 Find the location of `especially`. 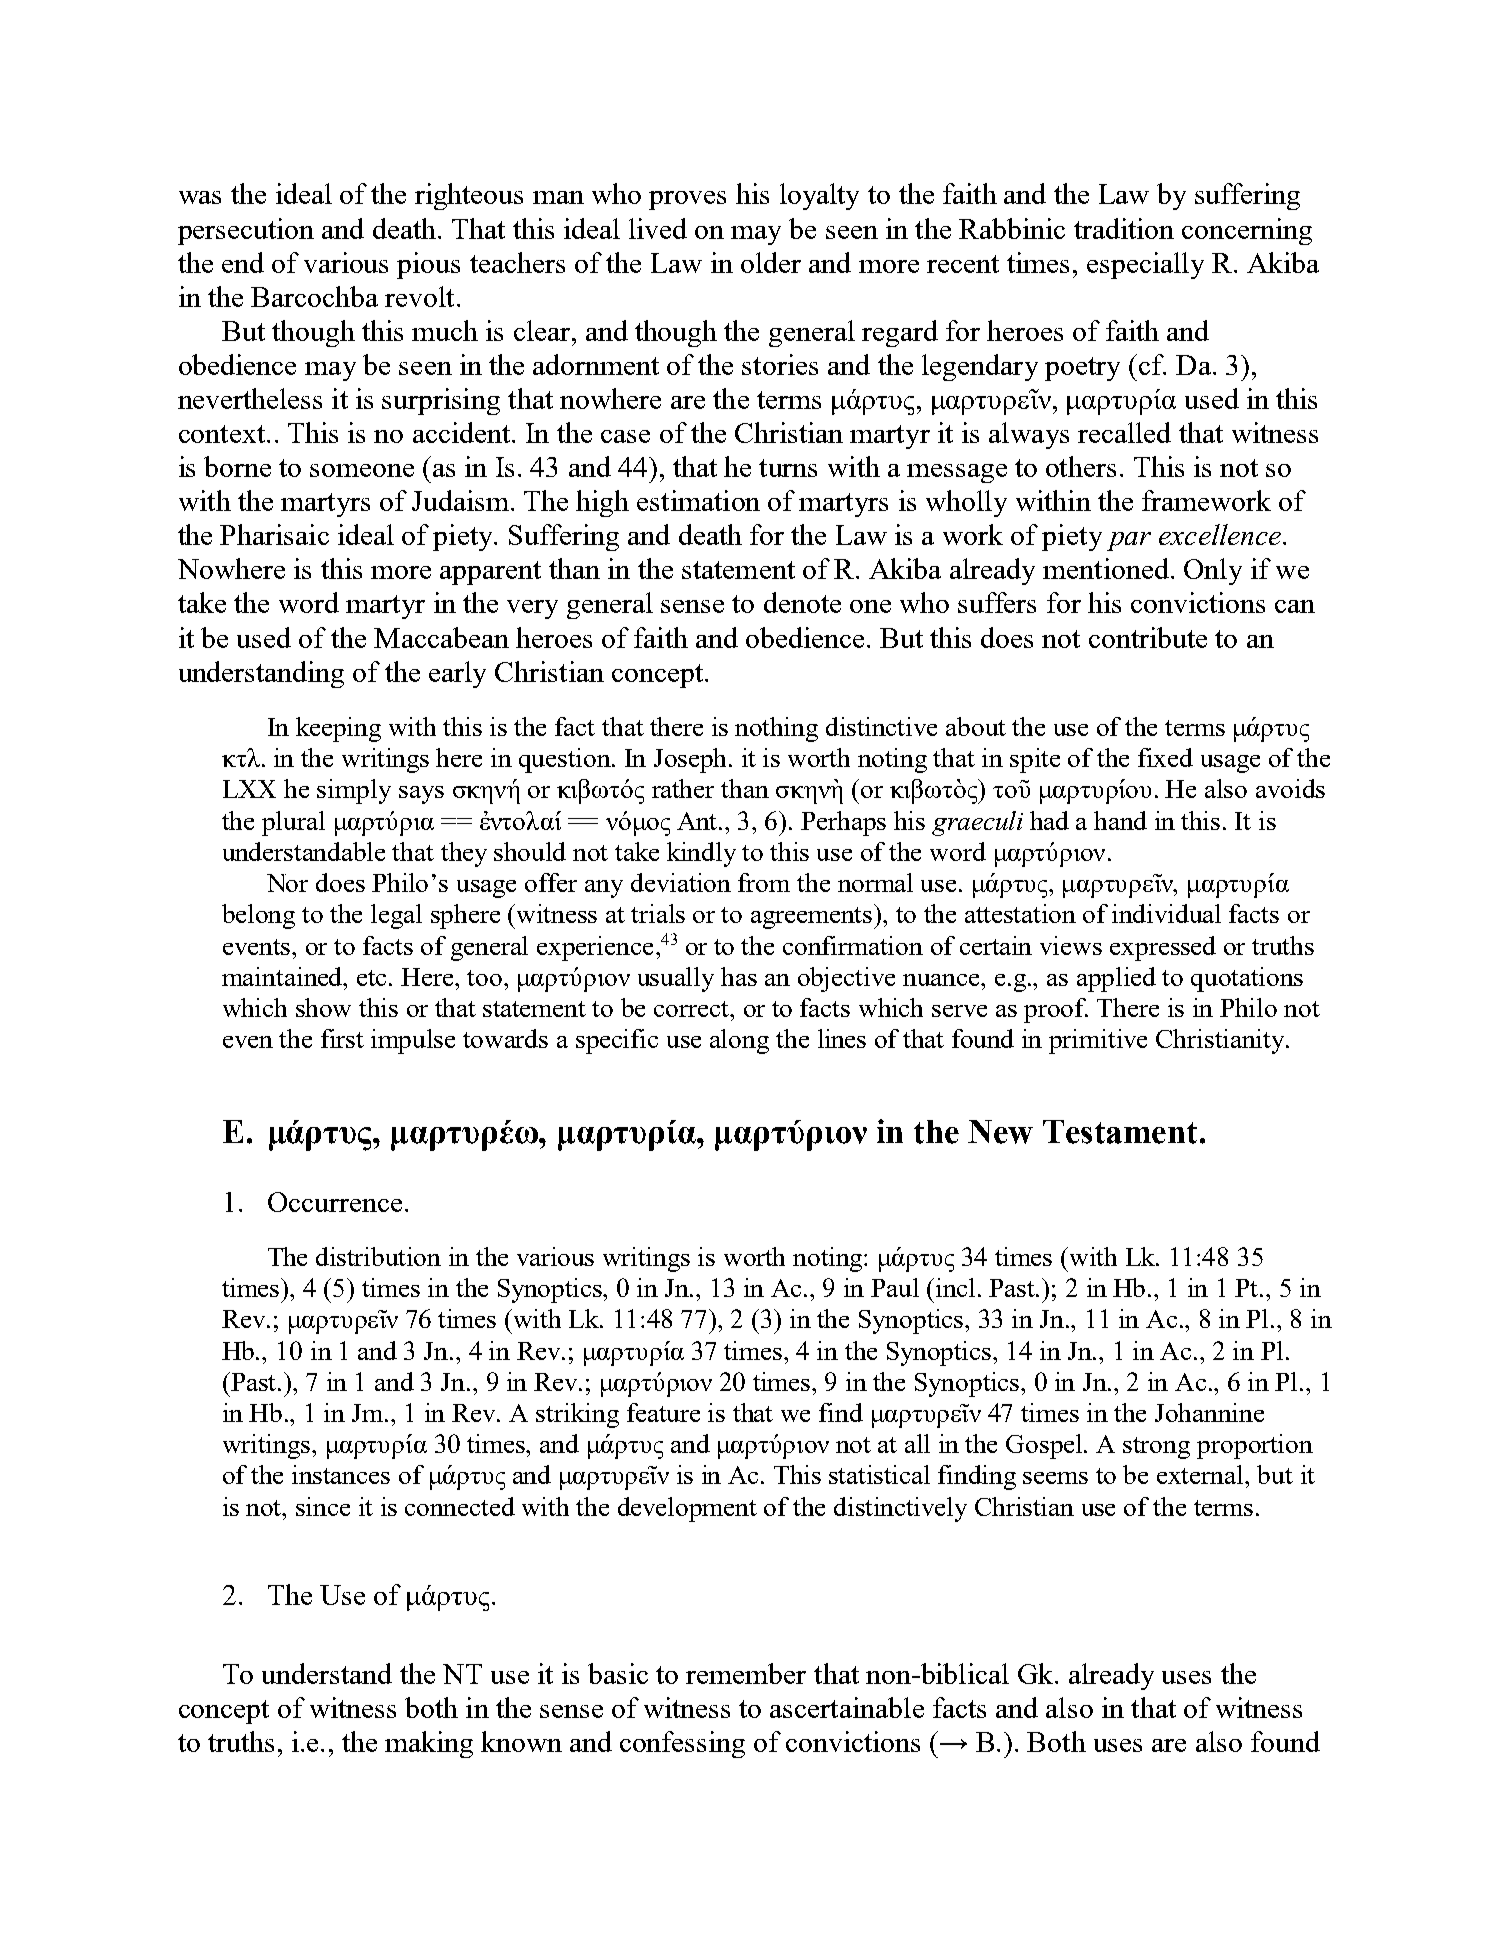

especially is located at coordinates (1145, 265).
